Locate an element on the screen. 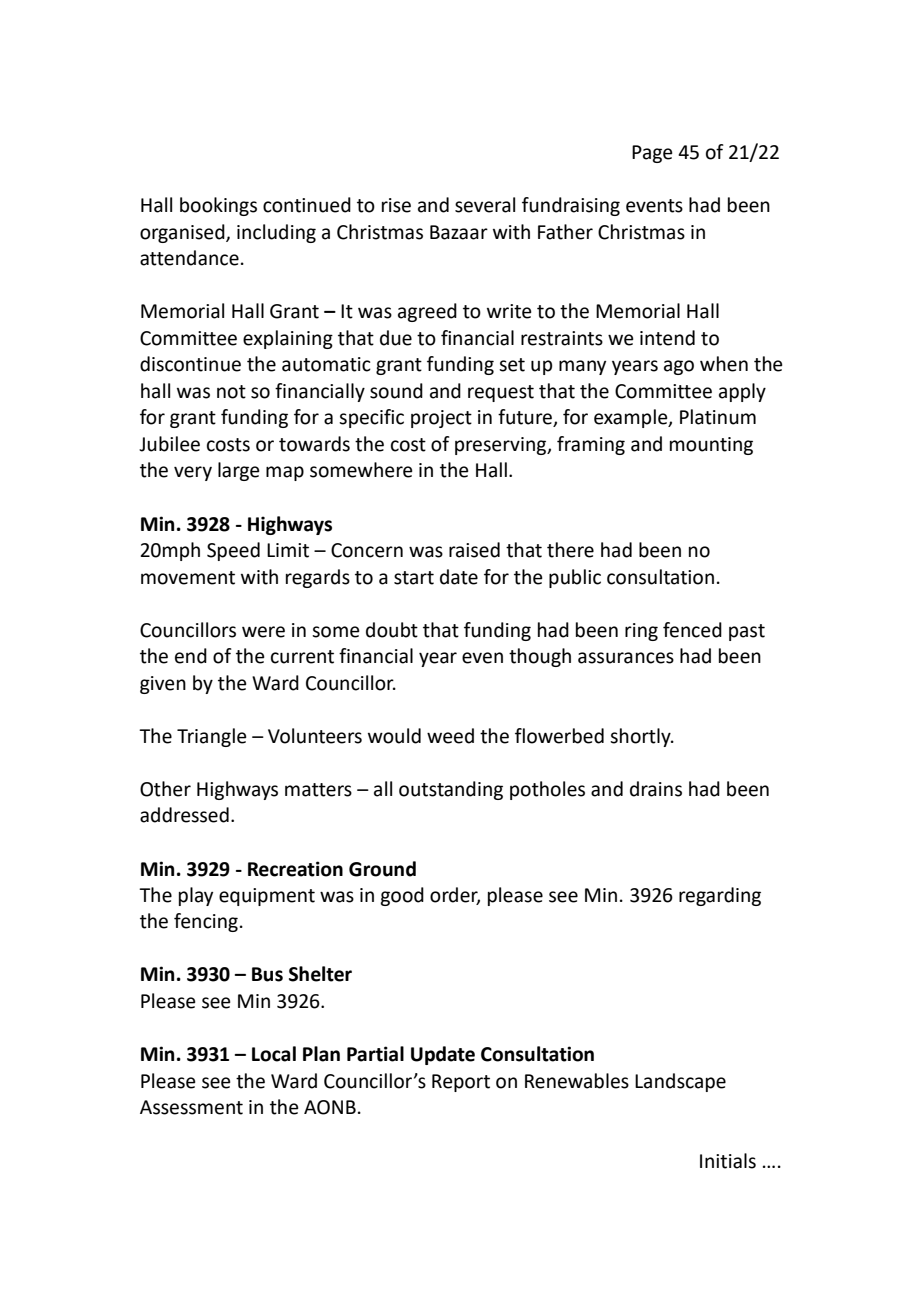  several is located at coordinates (485, 205).
